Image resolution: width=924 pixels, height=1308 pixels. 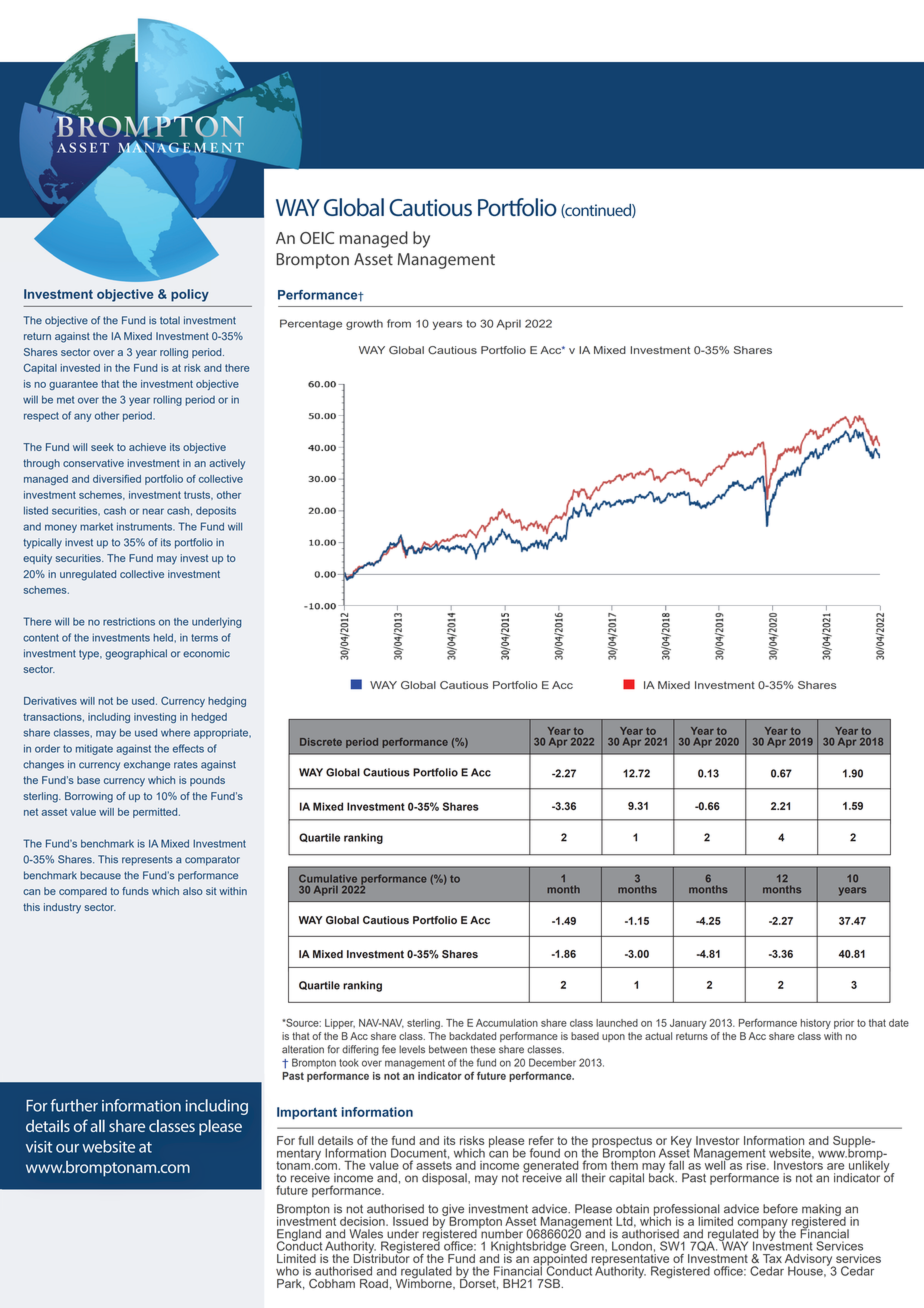 I want to click on total, so click(x=170, y=320).
